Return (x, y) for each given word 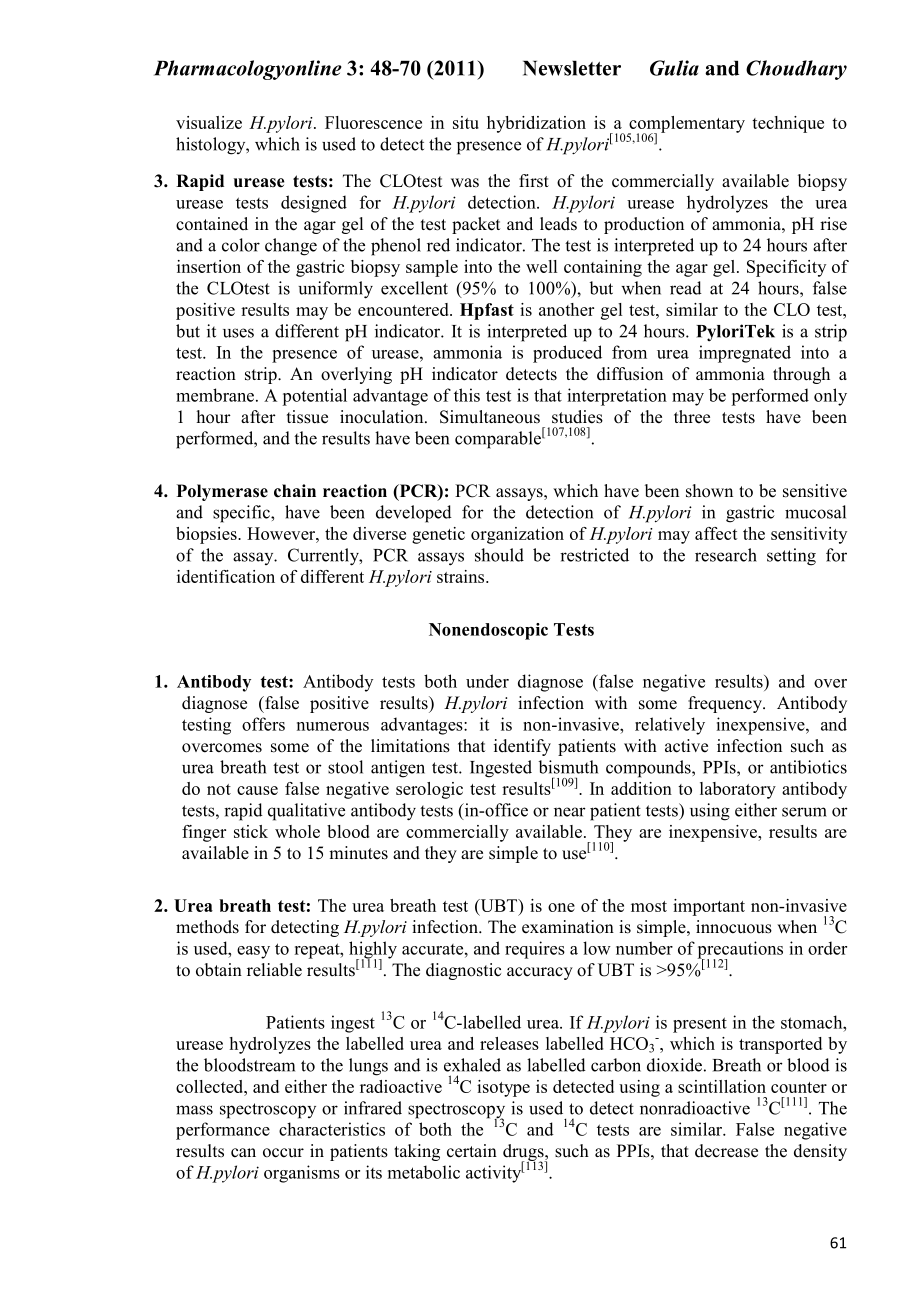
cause (257, 790)
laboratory (738, 790)
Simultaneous (490, 417)
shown (709, 491)
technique (788, 124)
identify (522, 747)
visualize (209, 122)
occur (283, 1153)
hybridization (536, 124)
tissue (307, 417)
